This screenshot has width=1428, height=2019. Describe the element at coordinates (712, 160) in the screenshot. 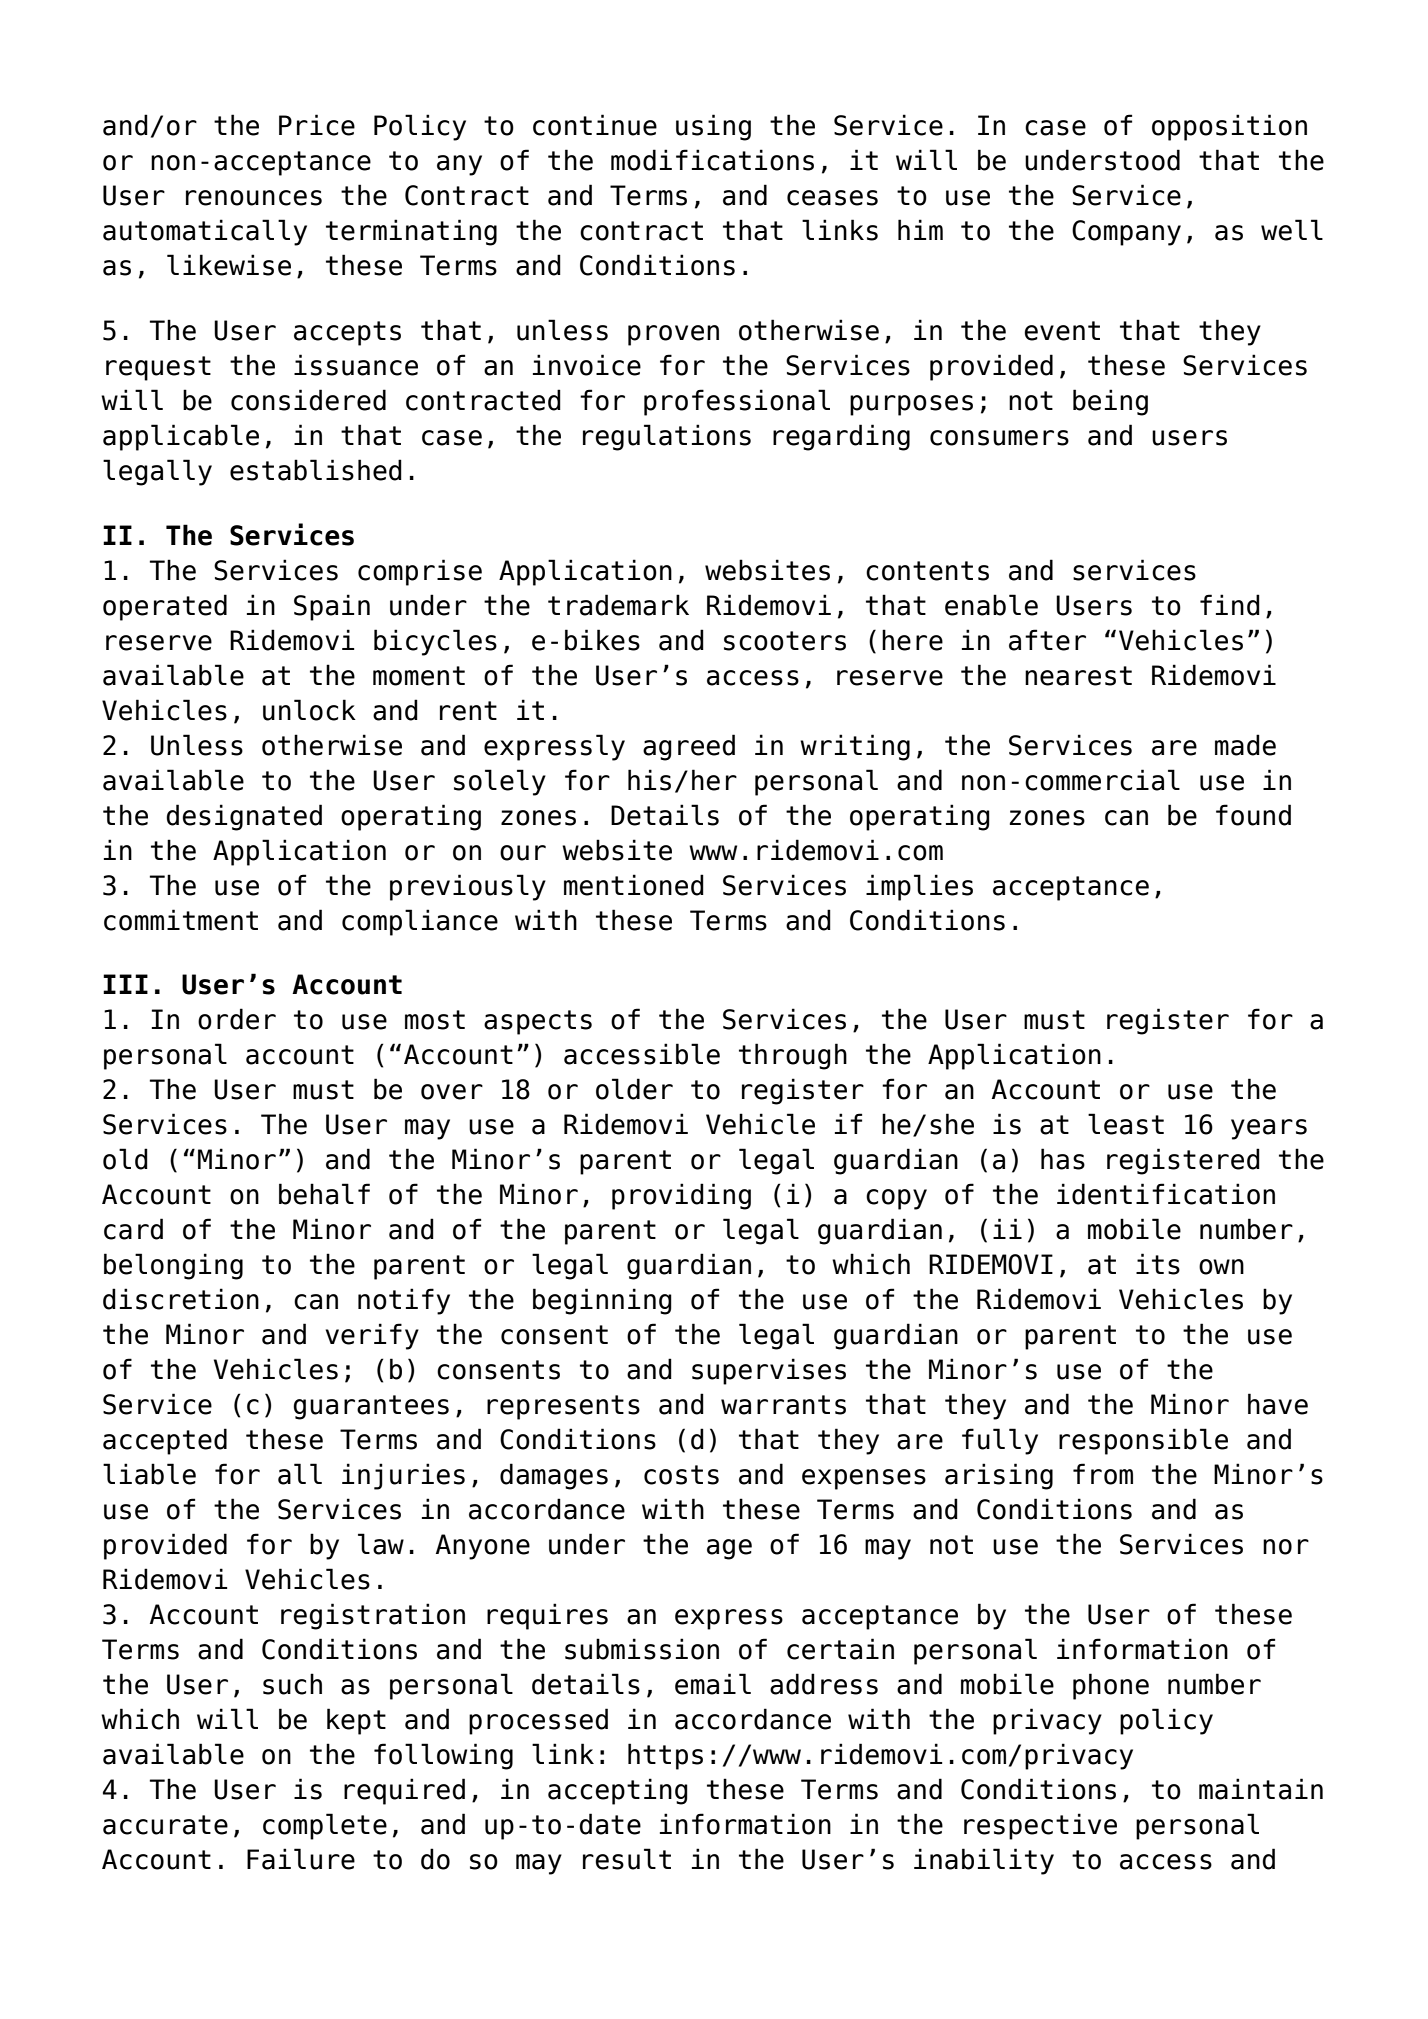

I see `modifications` at that location.
